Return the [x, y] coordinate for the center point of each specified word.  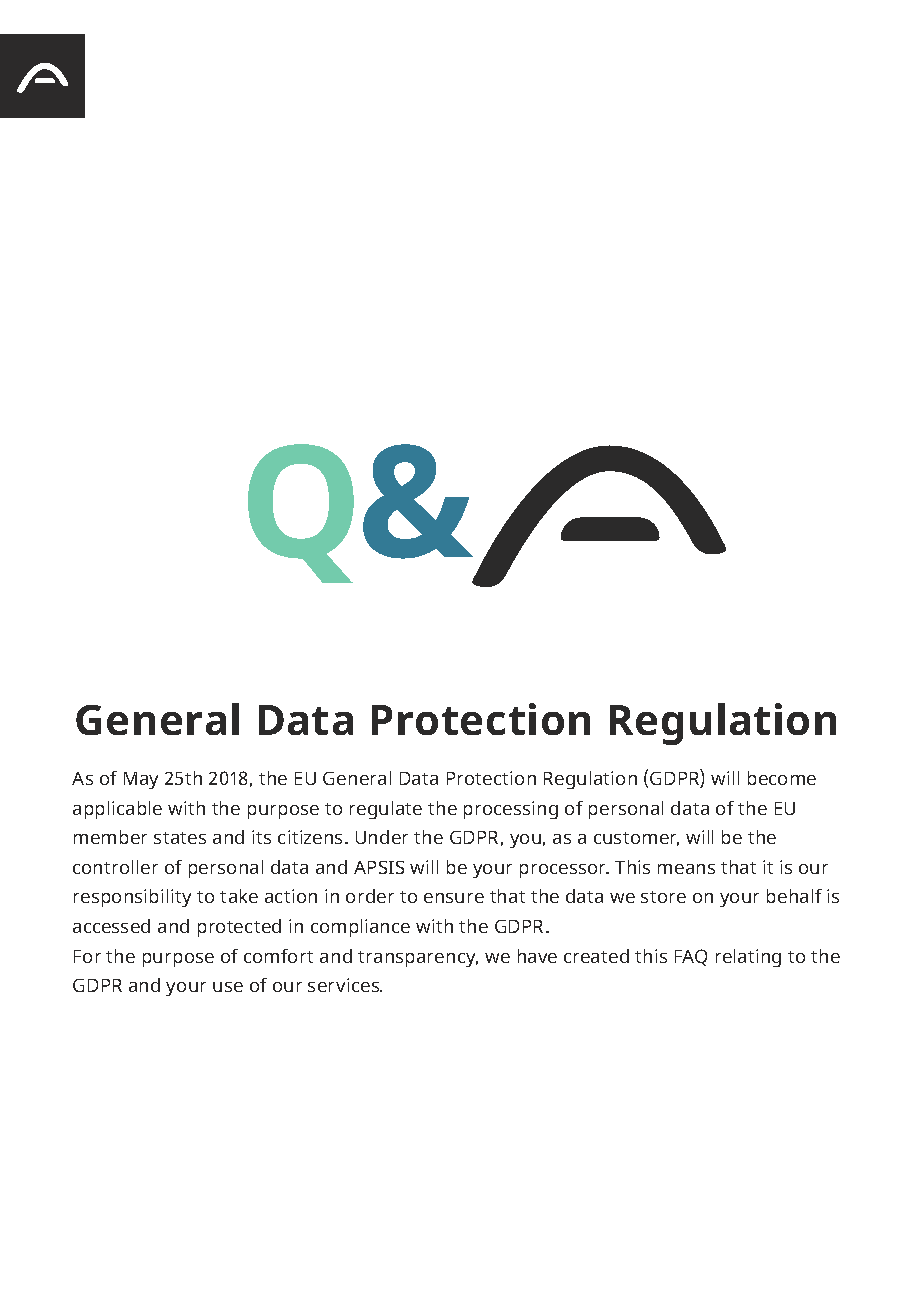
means [686, 869]
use [228, 987]
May [141, 780]
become [782, 778]
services [345, 985]
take [239, 896]
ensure [454, 898]
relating [748, 958]
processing [511, 810]
